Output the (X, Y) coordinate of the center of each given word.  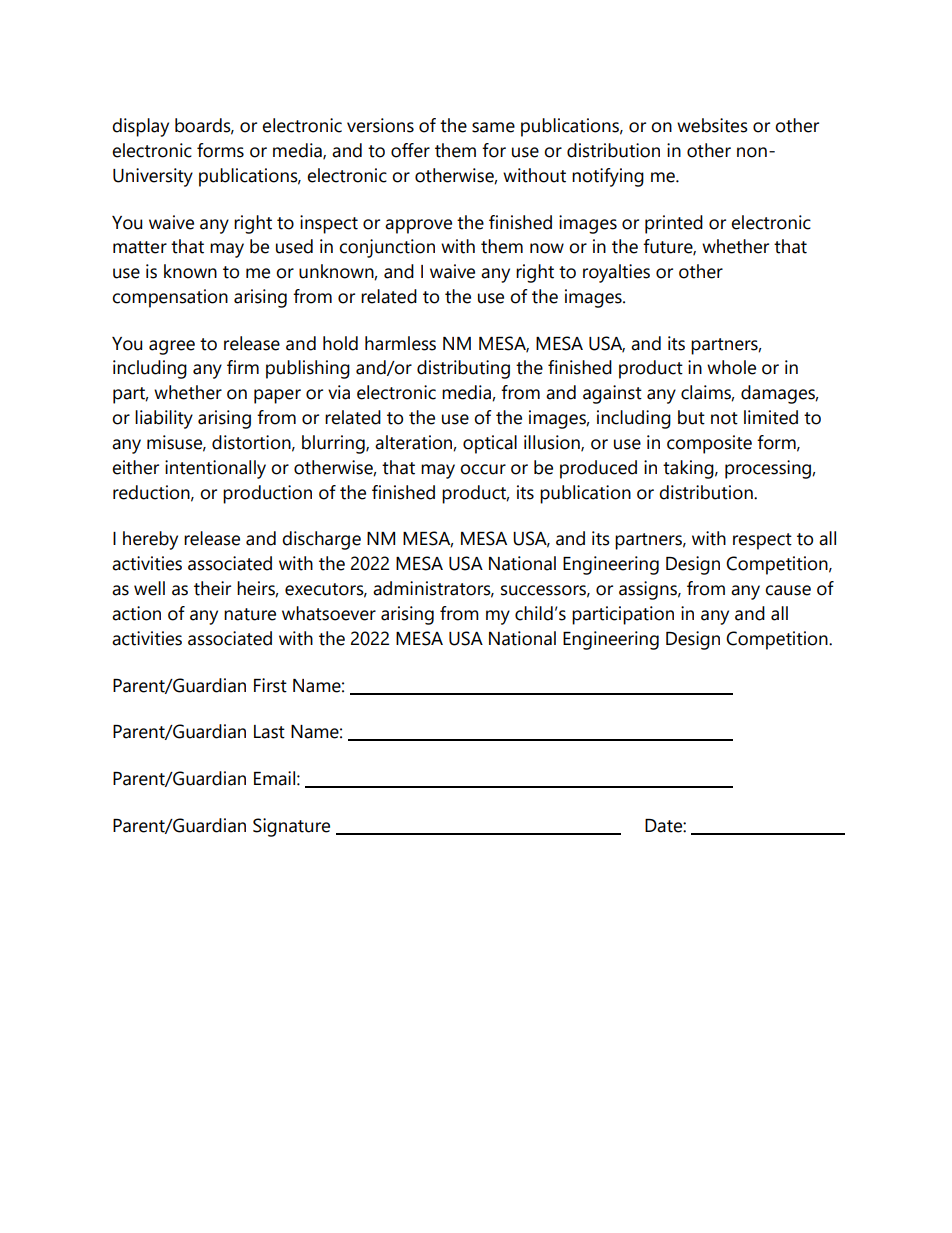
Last (269, 732)
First (270, 685)
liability (164, 419)
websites (712, 125)
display (140, 127)
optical (490, 444)
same (493, 127)
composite (709, 444)
